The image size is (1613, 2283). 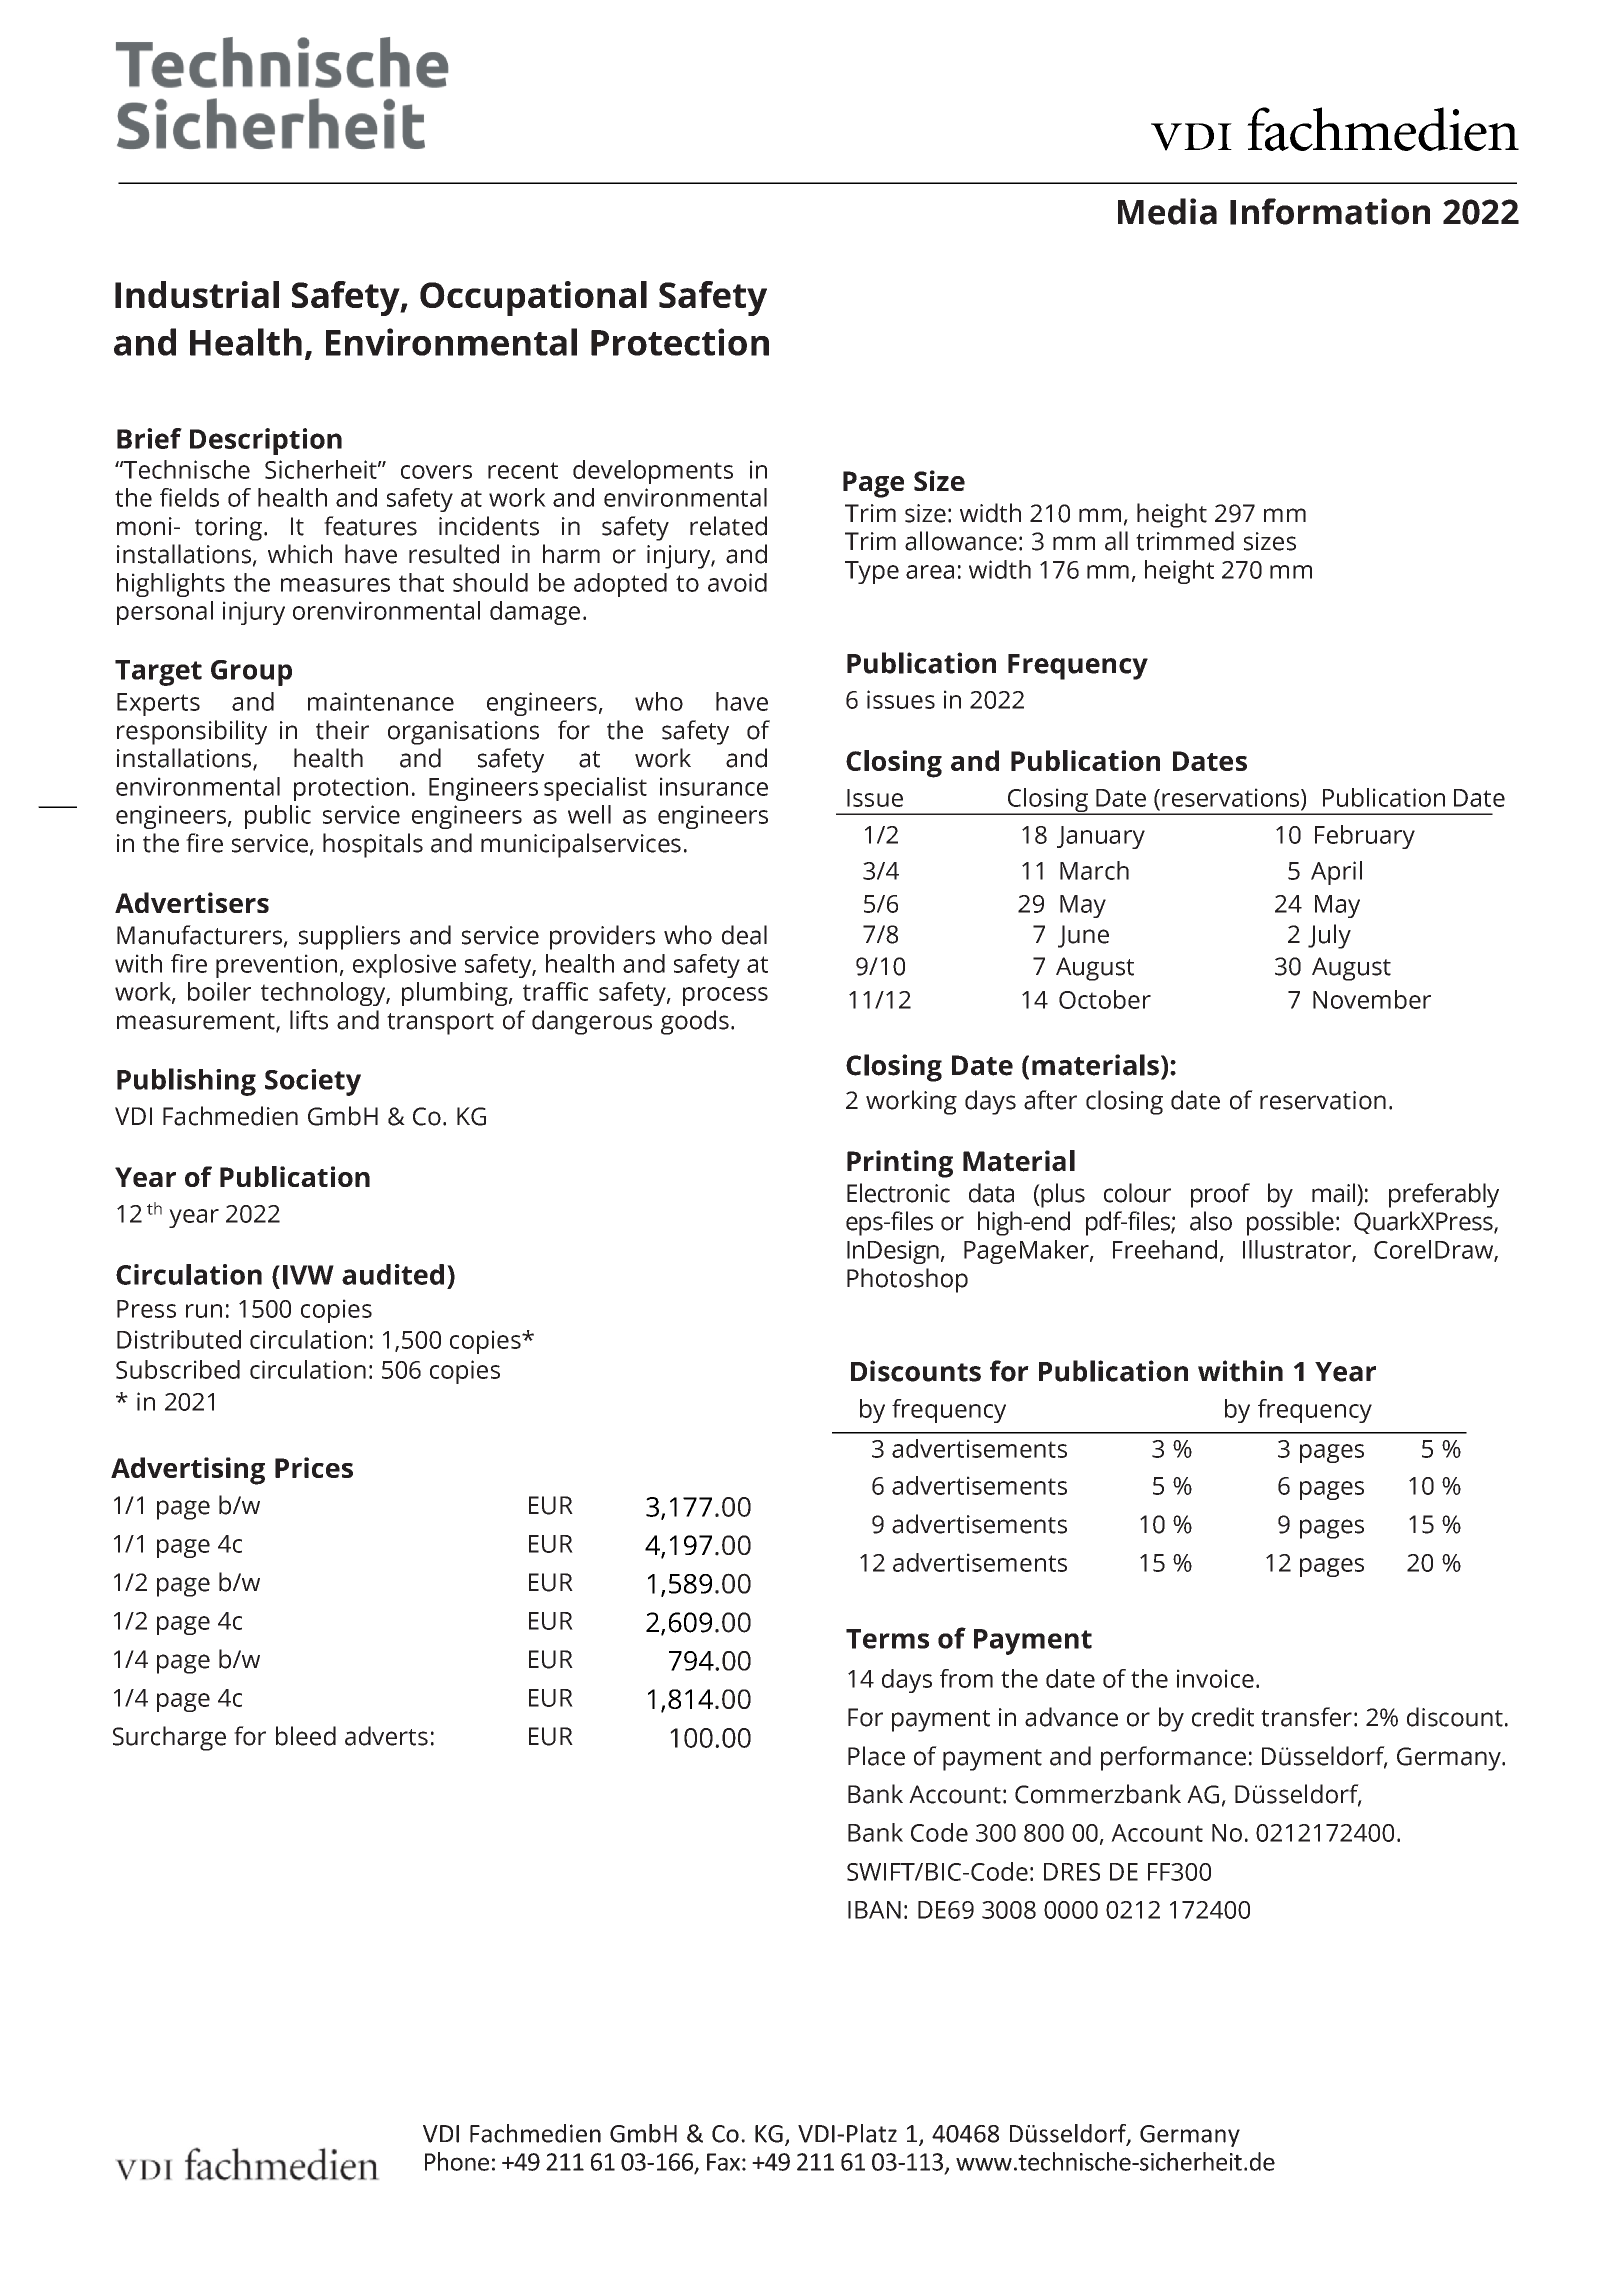 What do you see at coordinates (533, 298) in the screenshot?
I see `Occupational` at bounding box center [533, 298].
